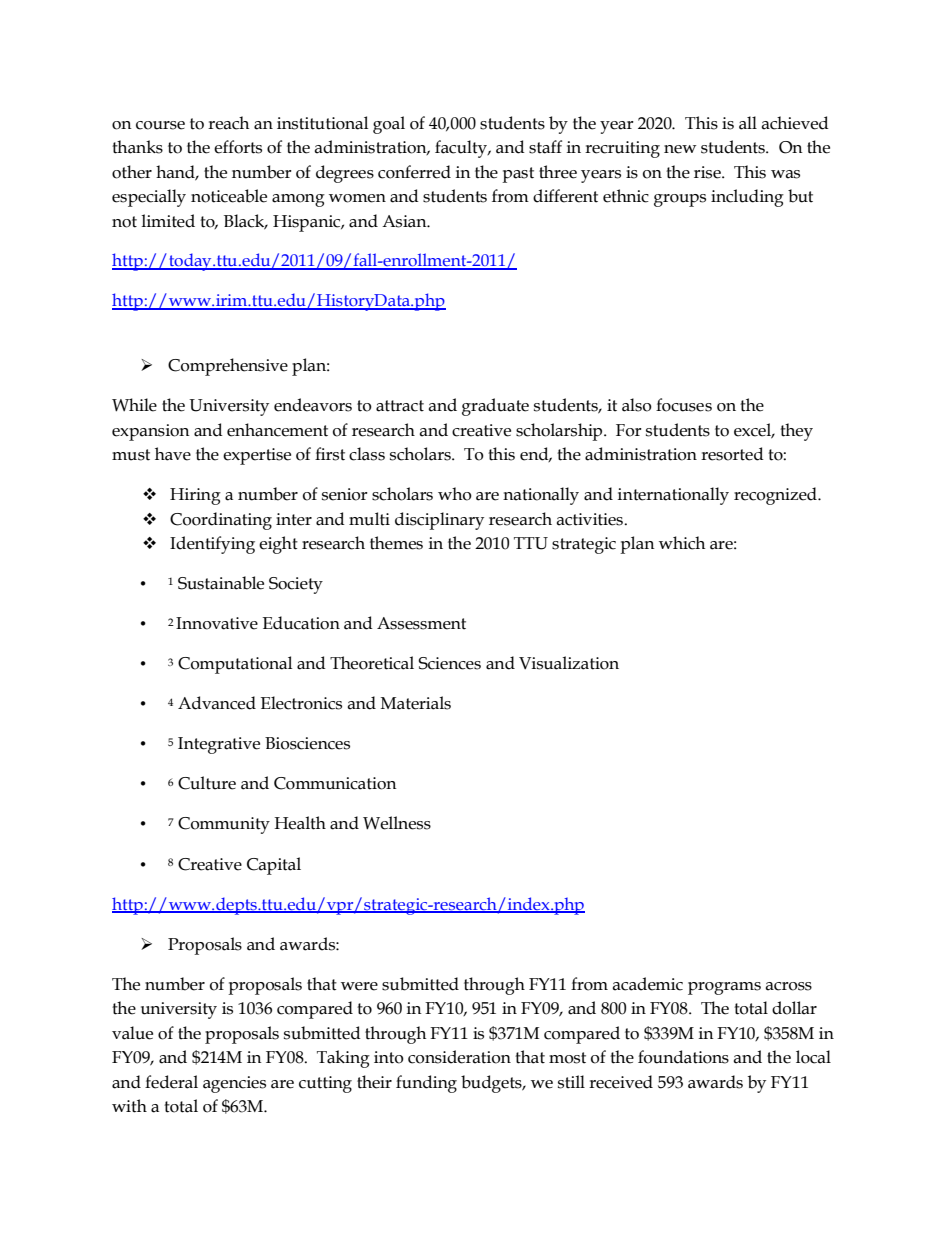  What do you see at coordinates (455, 494) in the screenshot?
I see `who` at bounding box center [455, 494].
